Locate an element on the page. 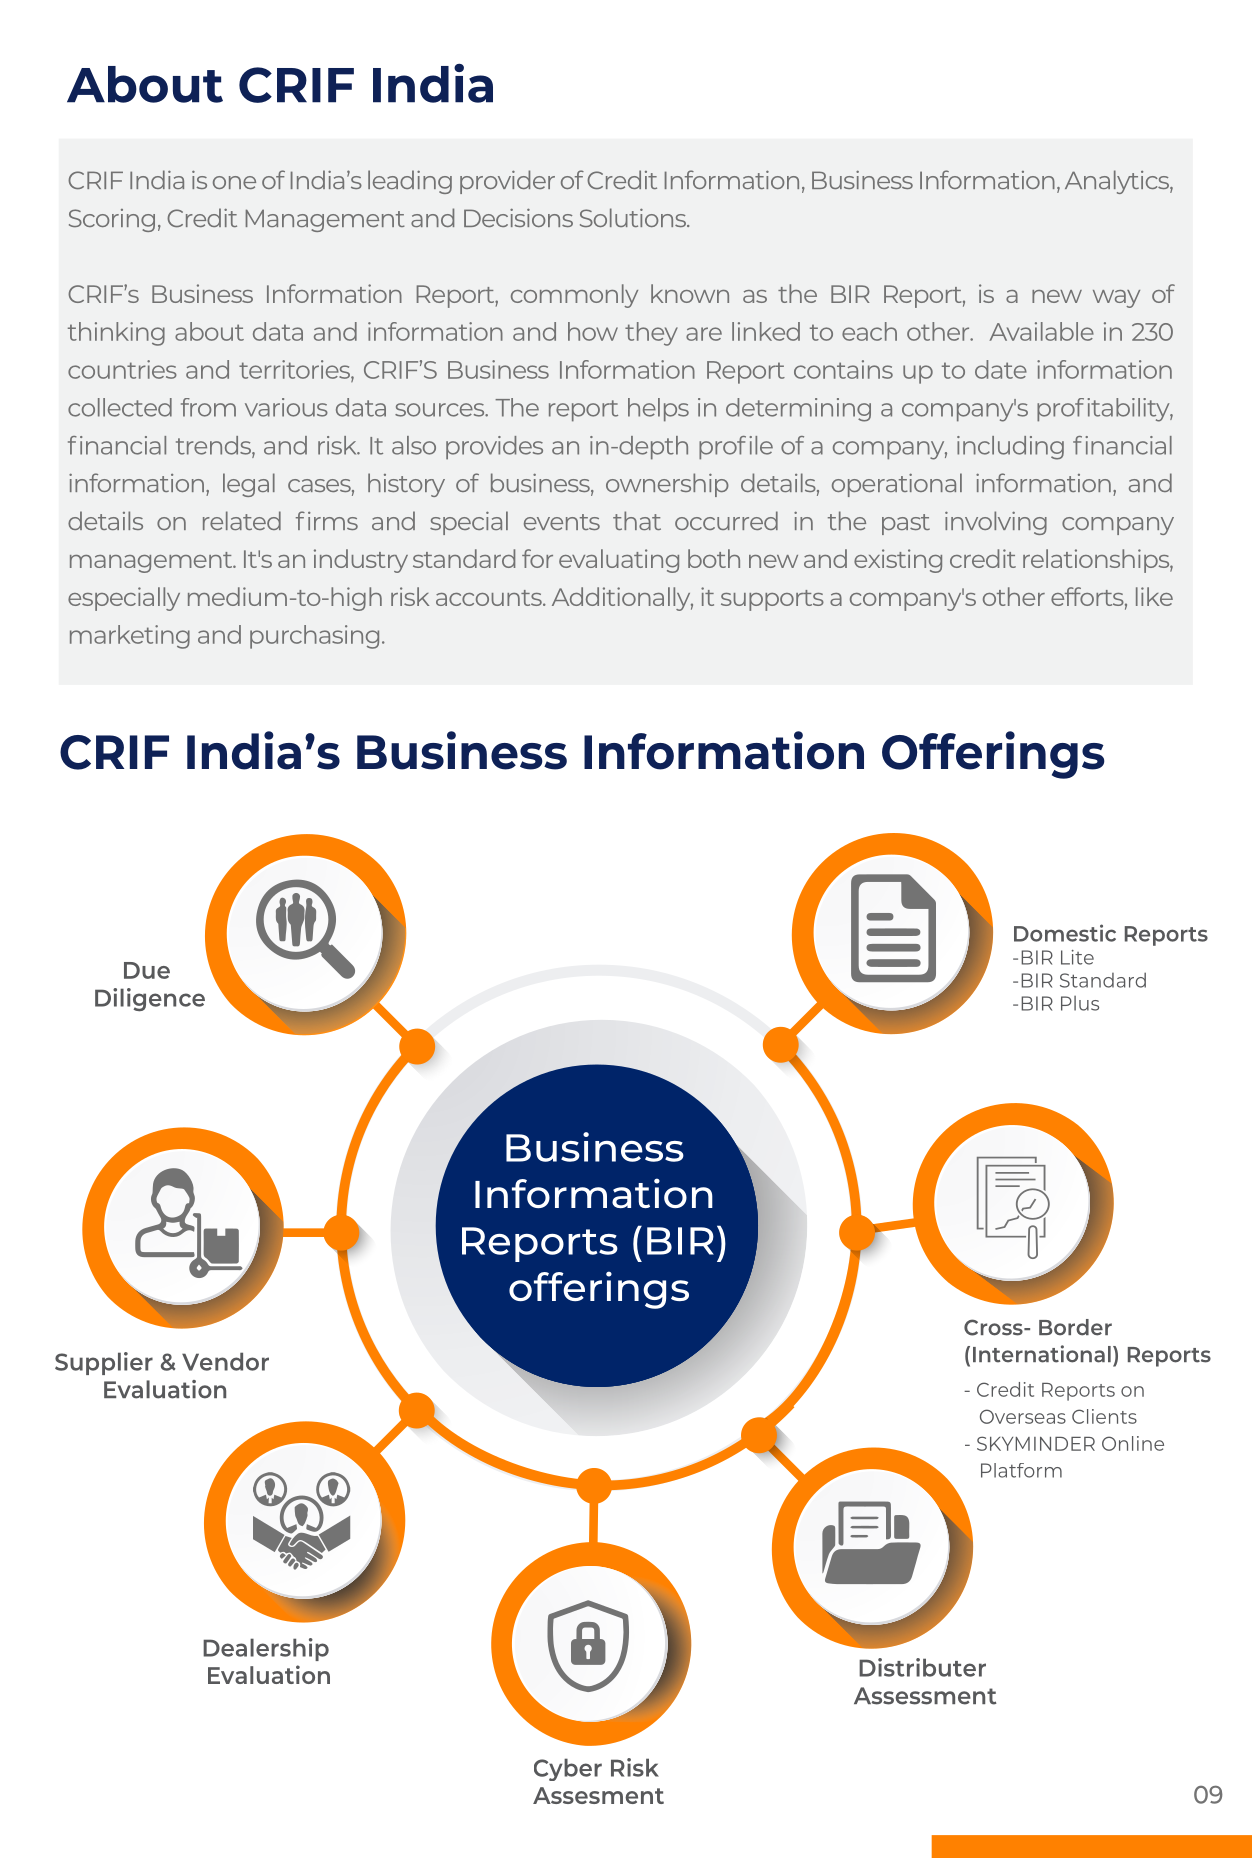 The image size is (1252, 1858). Assessment is located at coordinates (925, 1696).
